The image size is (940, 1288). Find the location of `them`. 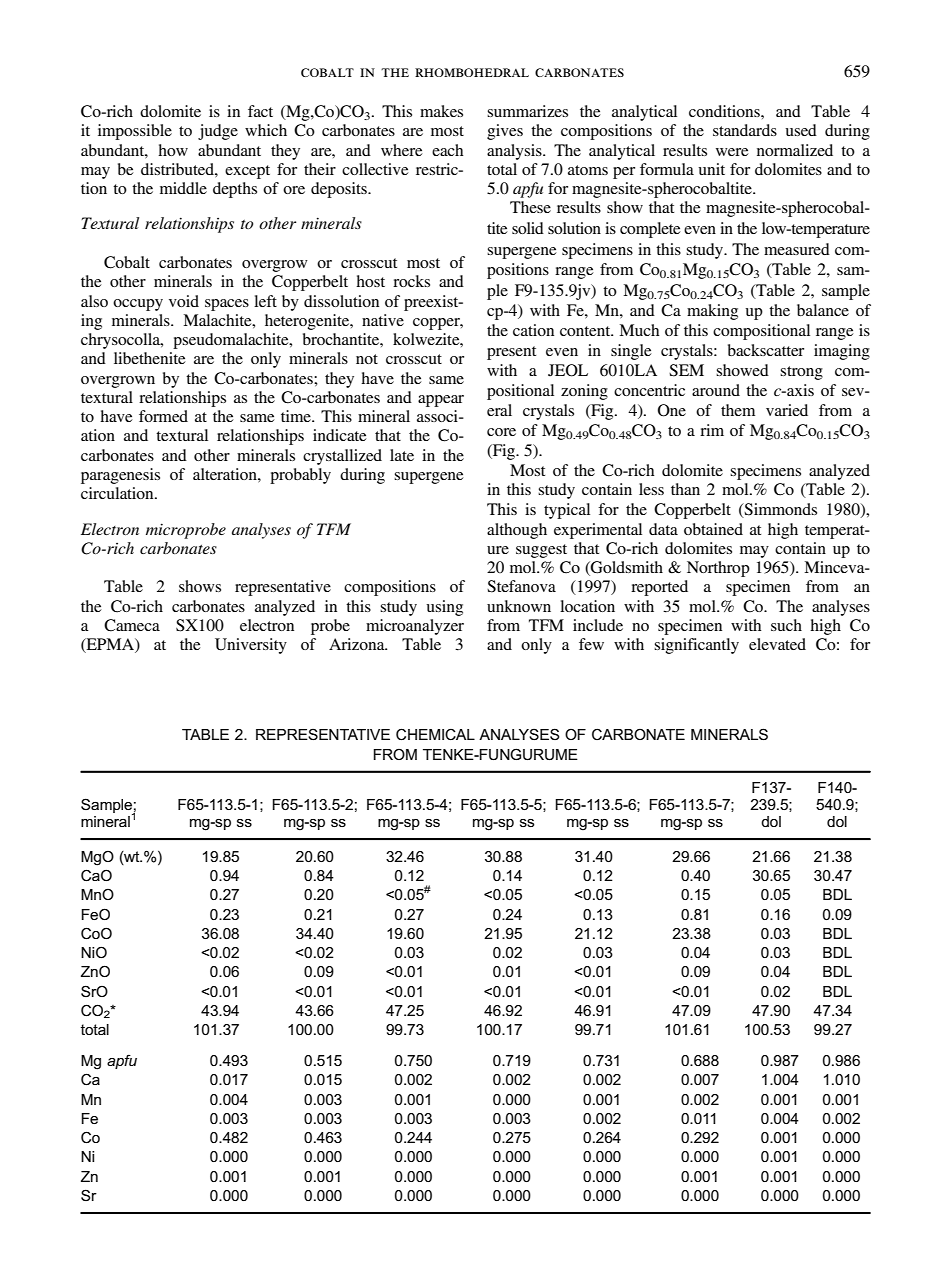

them is located at coordinates (738, 410).
